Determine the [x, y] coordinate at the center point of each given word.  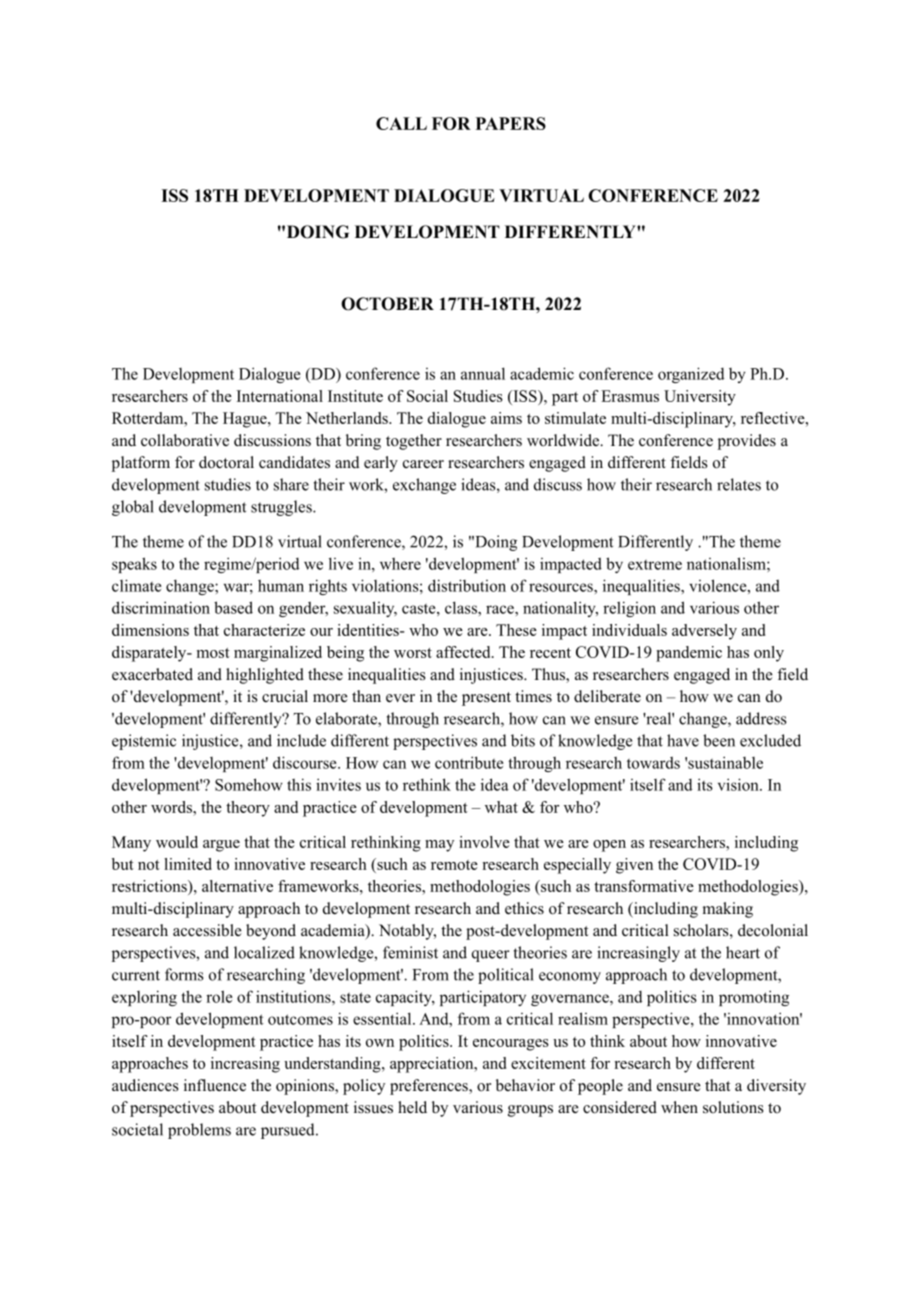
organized [691, 375]
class [462, 607]
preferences [430, 1087]
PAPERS [511, 123]
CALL [401, 123]
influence [215, 1085]
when [679, 1107]
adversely [704, 632]
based [233, 607]
